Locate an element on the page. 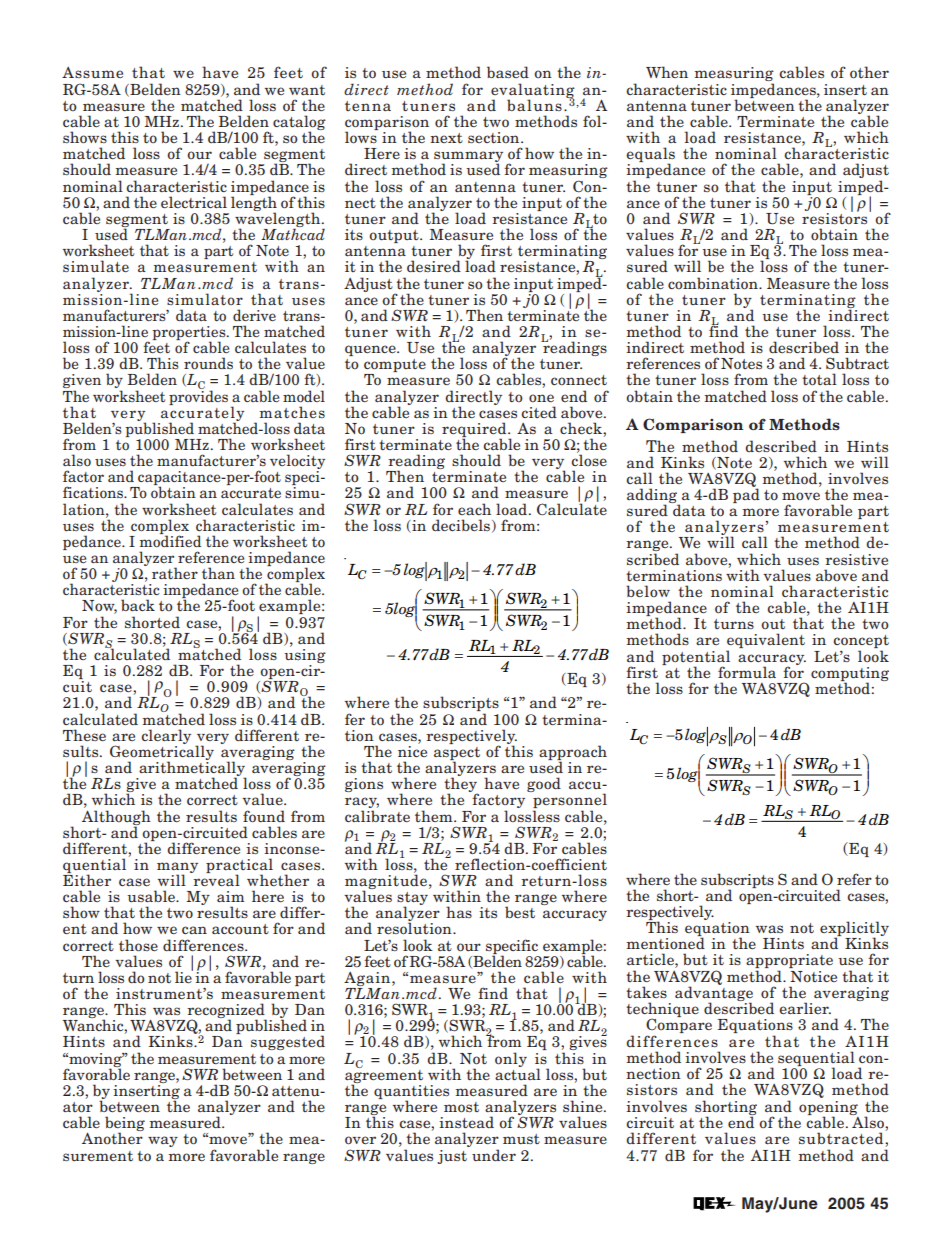  way is located at coordinates (163, 1141).
